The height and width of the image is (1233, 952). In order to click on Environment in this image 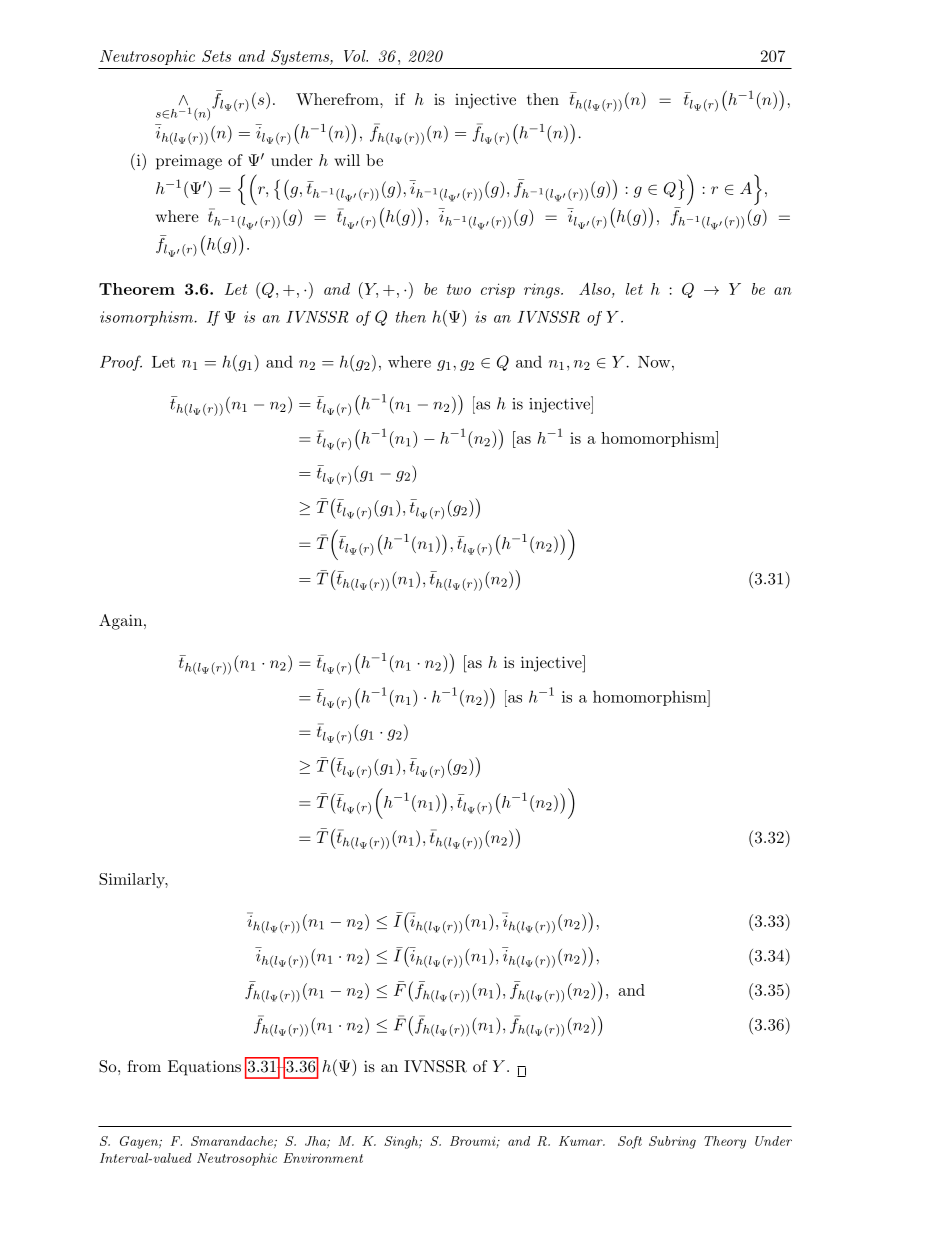, I will do `click(323, 1158)`.
